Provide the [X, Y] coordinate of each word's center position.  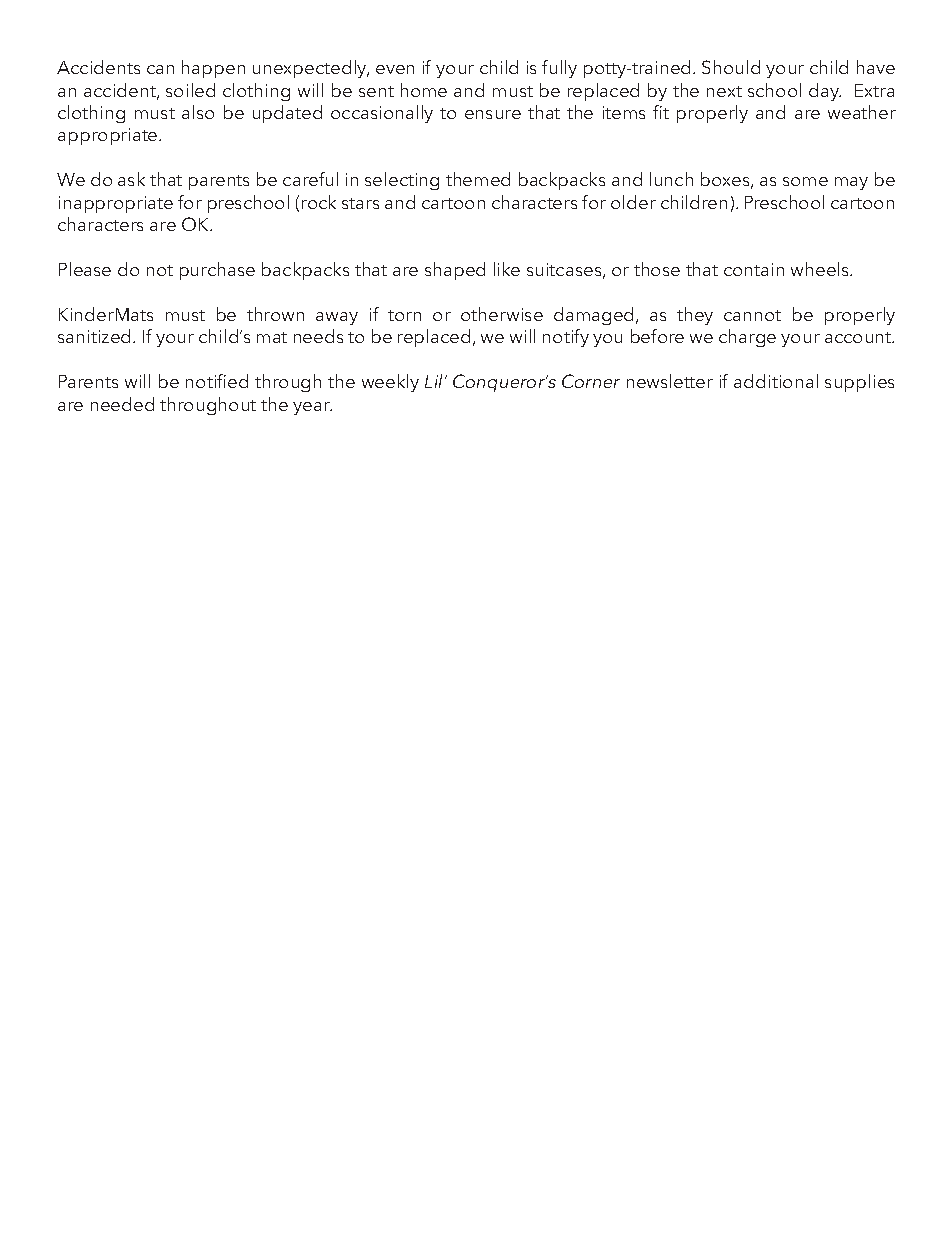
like [507, 269]
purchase [217, 271]
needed [122, 404]
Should [731, 67]
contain [754, 269]
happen [213, 69]
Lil [435, 381]
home [424, 90]
